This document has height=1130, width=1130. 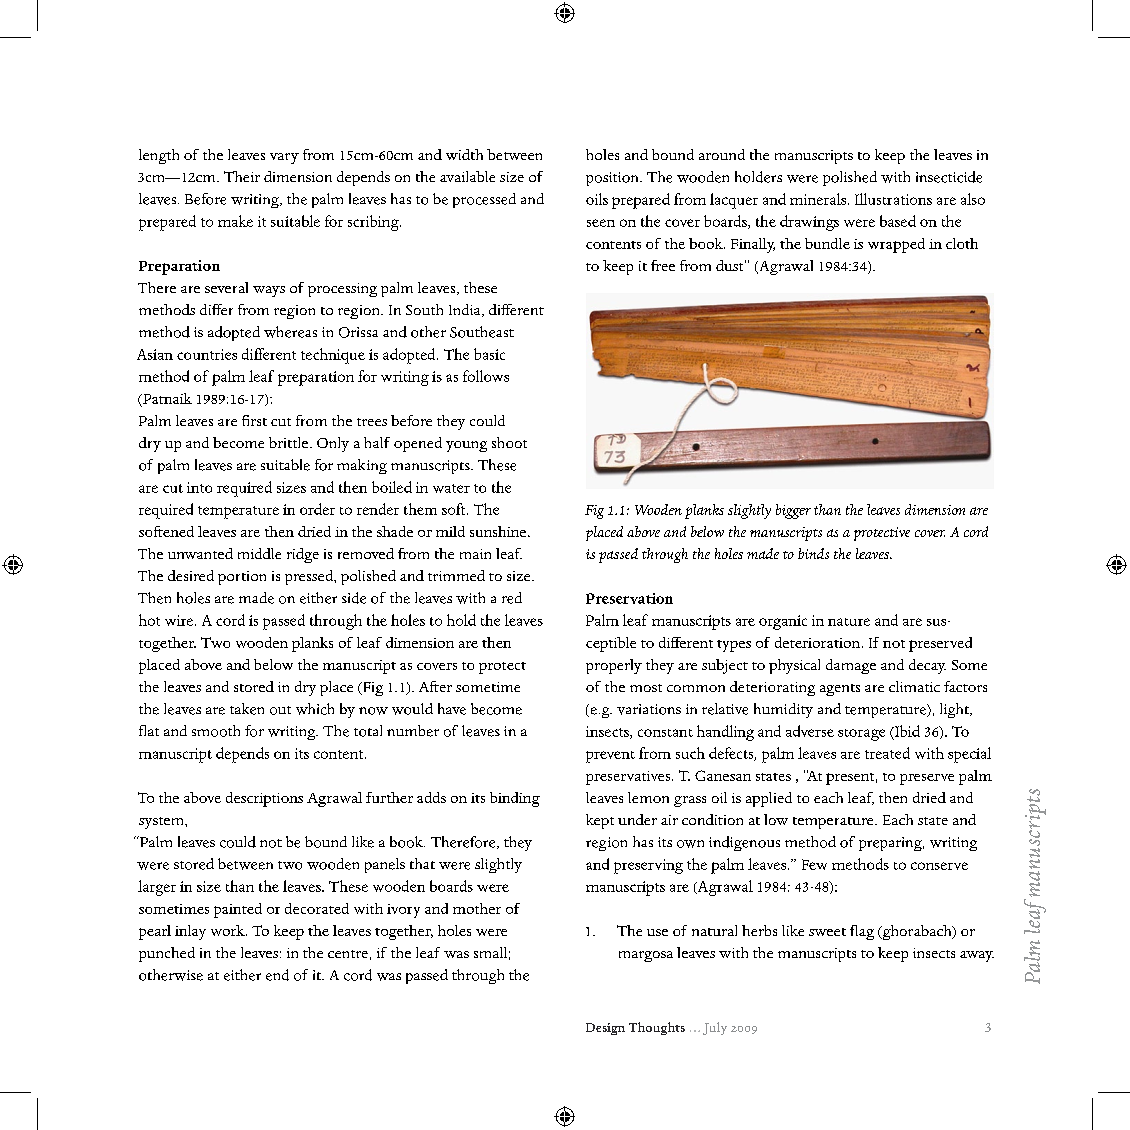 What do you see at coordinates (216, 731) in the document?
I see `smooth` at bounding box center [216, 731].
